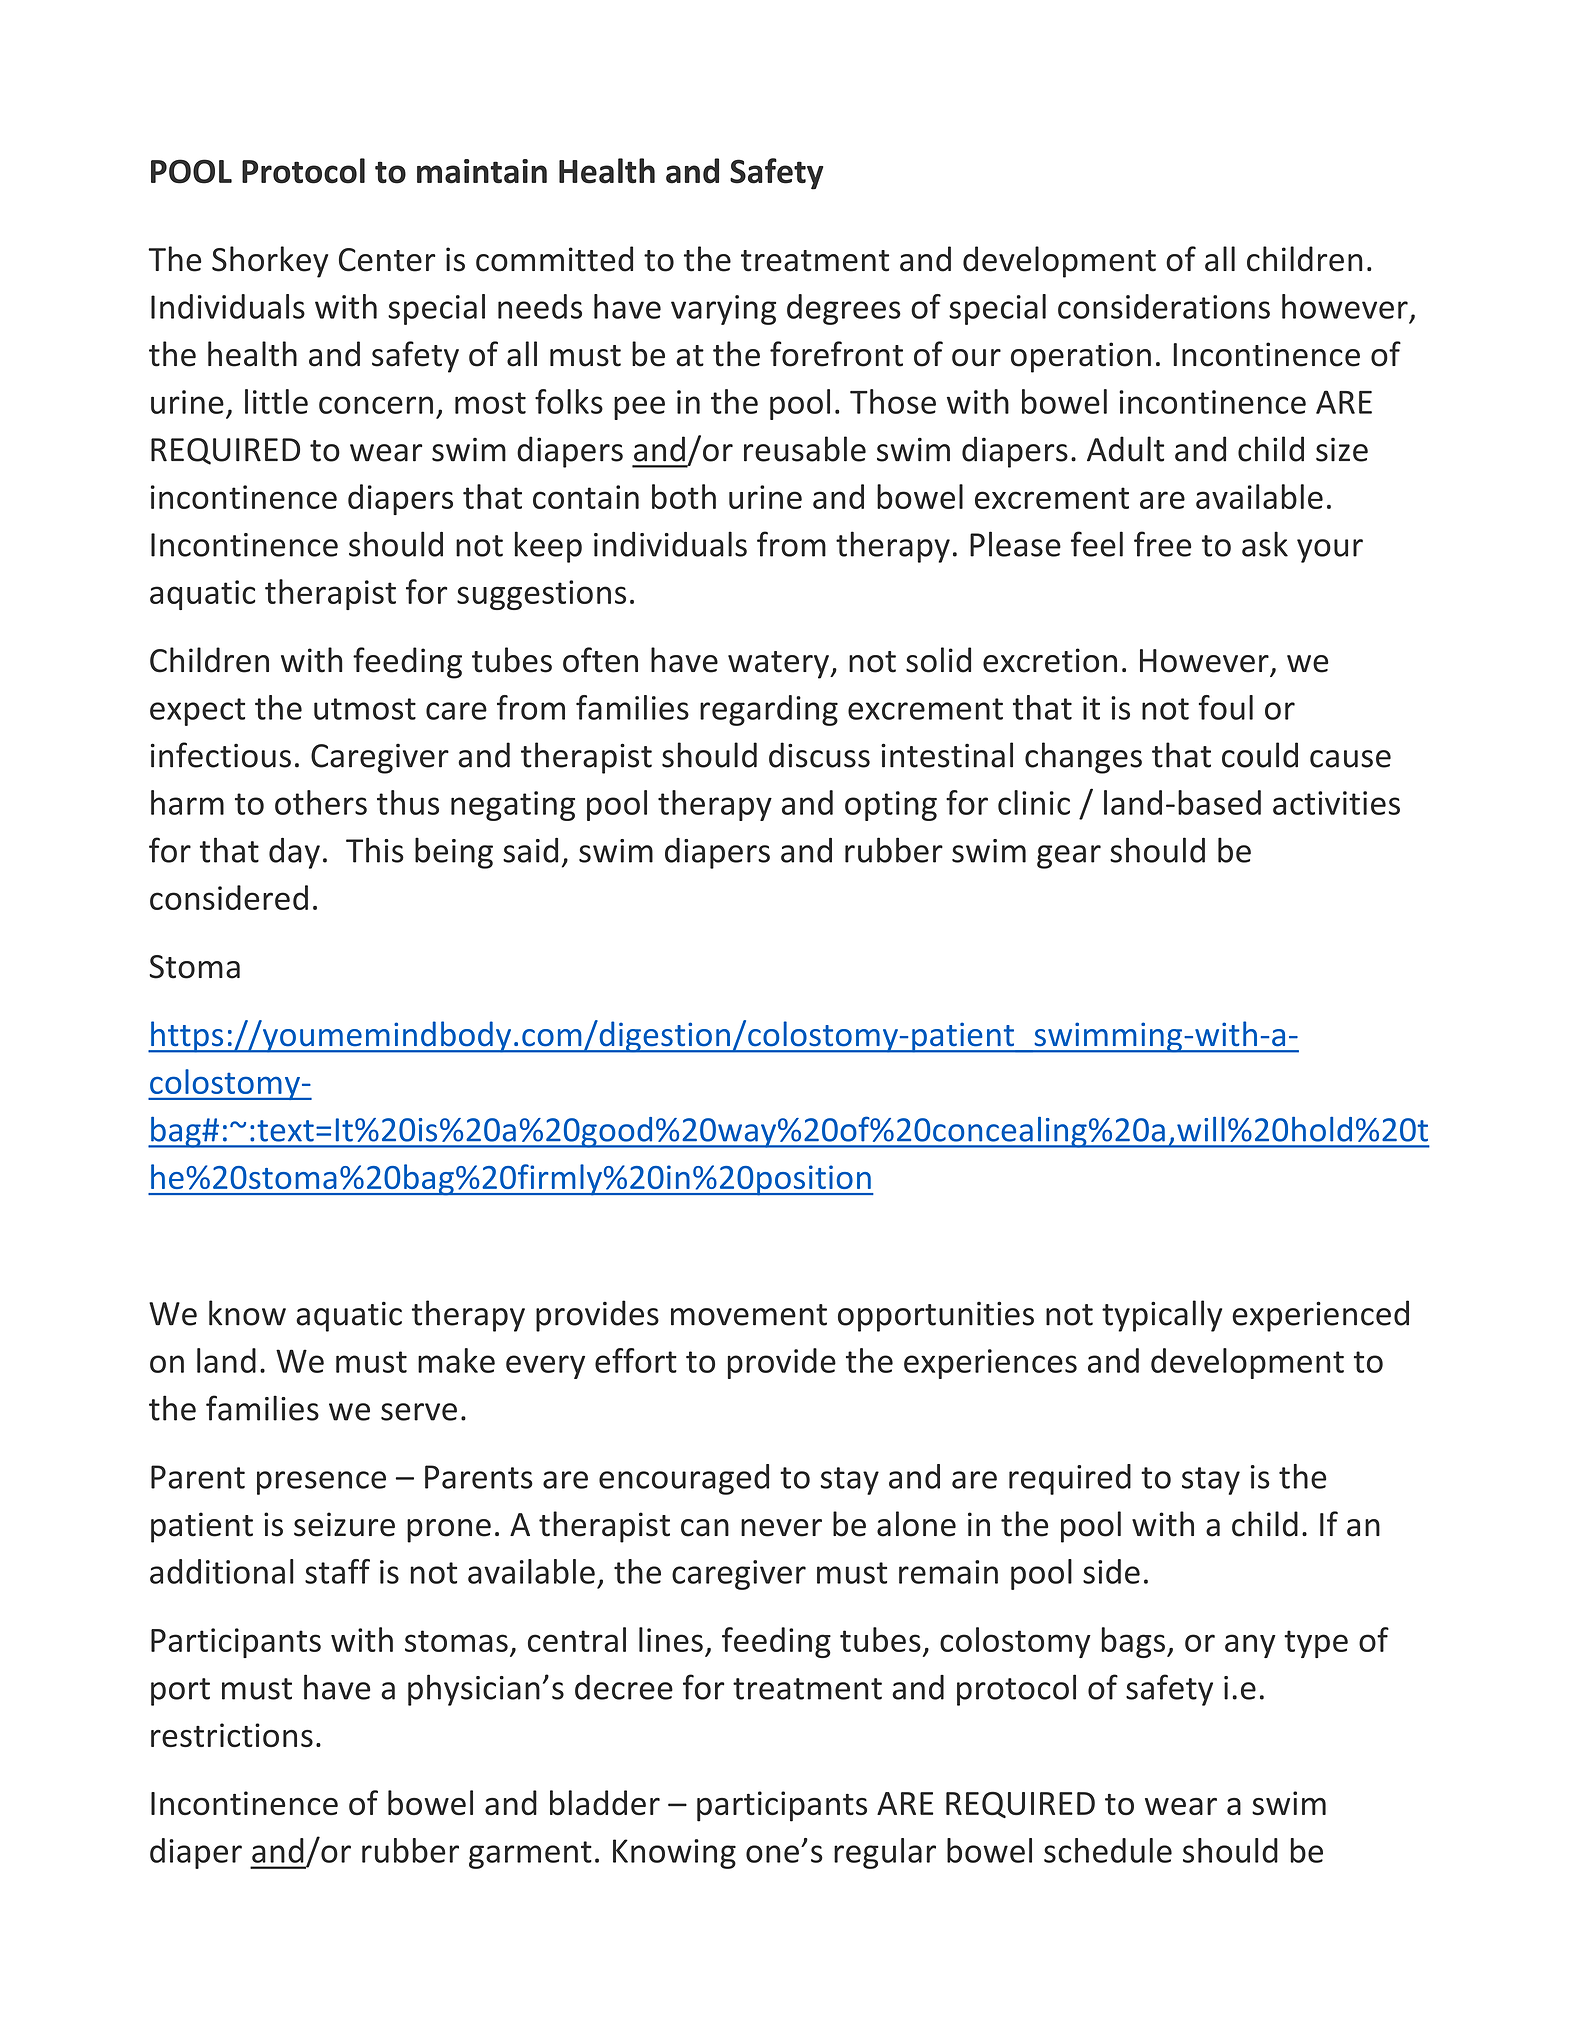 The image size is (1578, 2042). I want to click on presence, so click(321, 1483).
